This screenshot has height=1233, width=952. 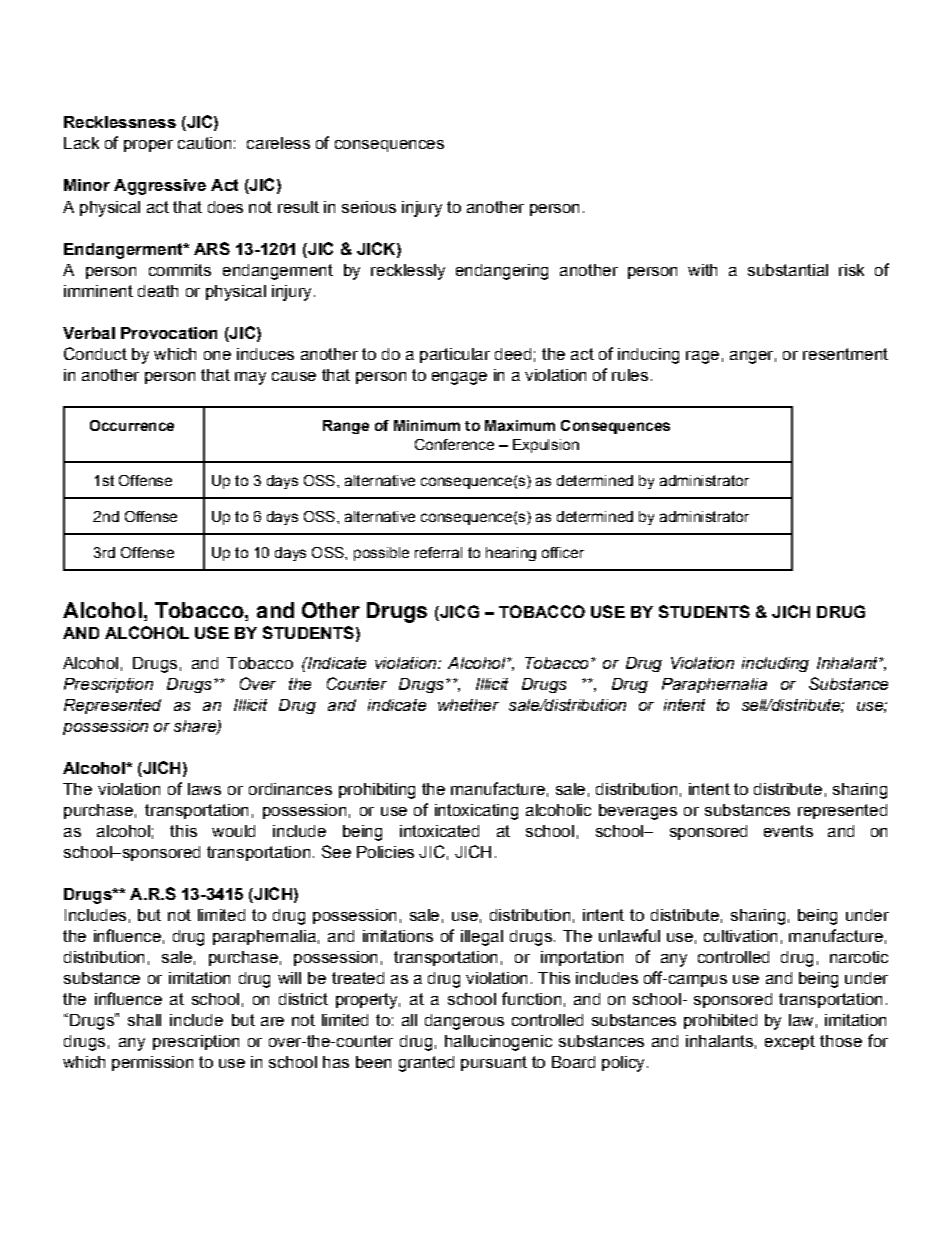 I want to click on laws, so click(x=204, y=789).
